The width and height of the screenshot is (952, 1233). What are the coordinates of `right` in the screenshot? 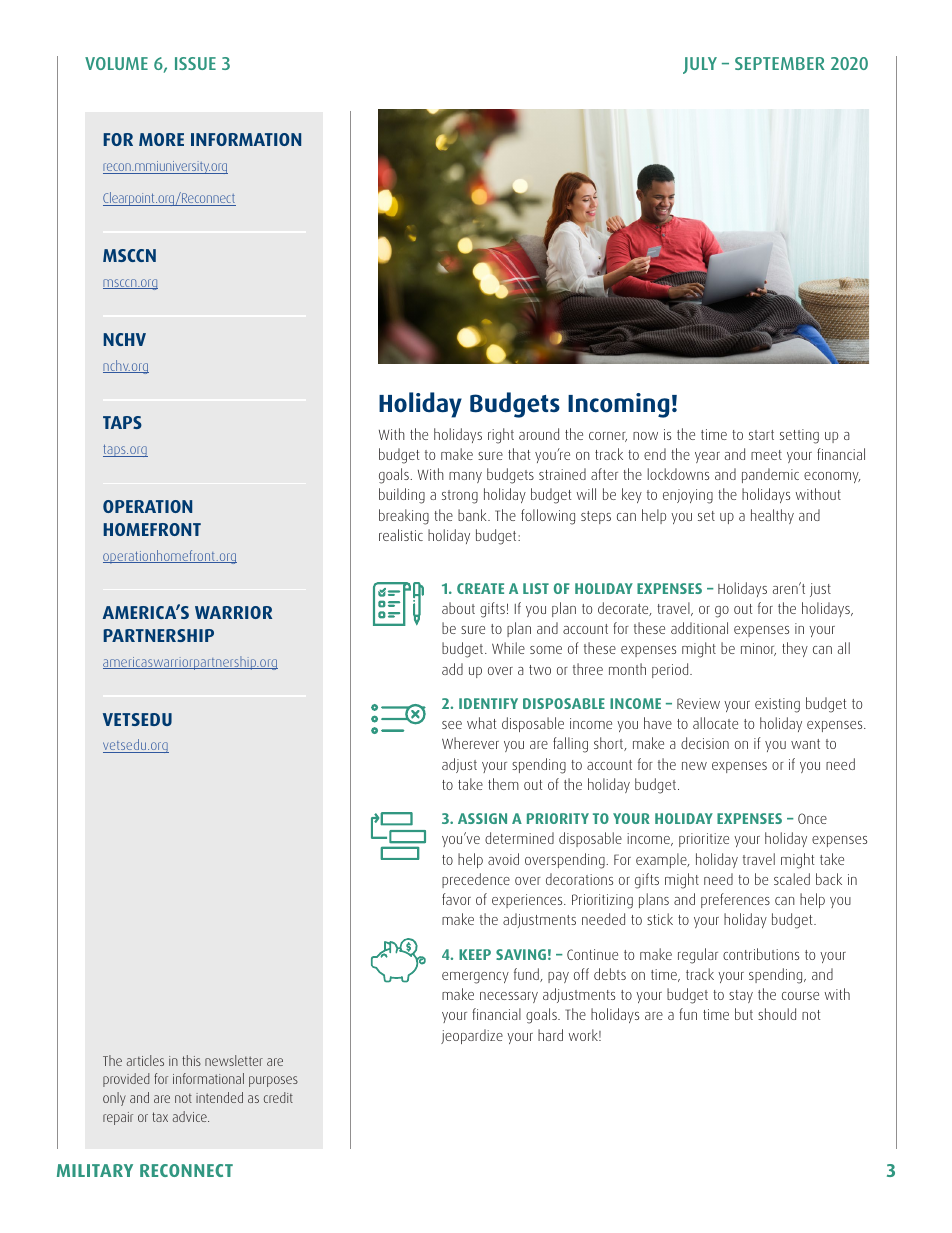 It's located at (501, 436).
